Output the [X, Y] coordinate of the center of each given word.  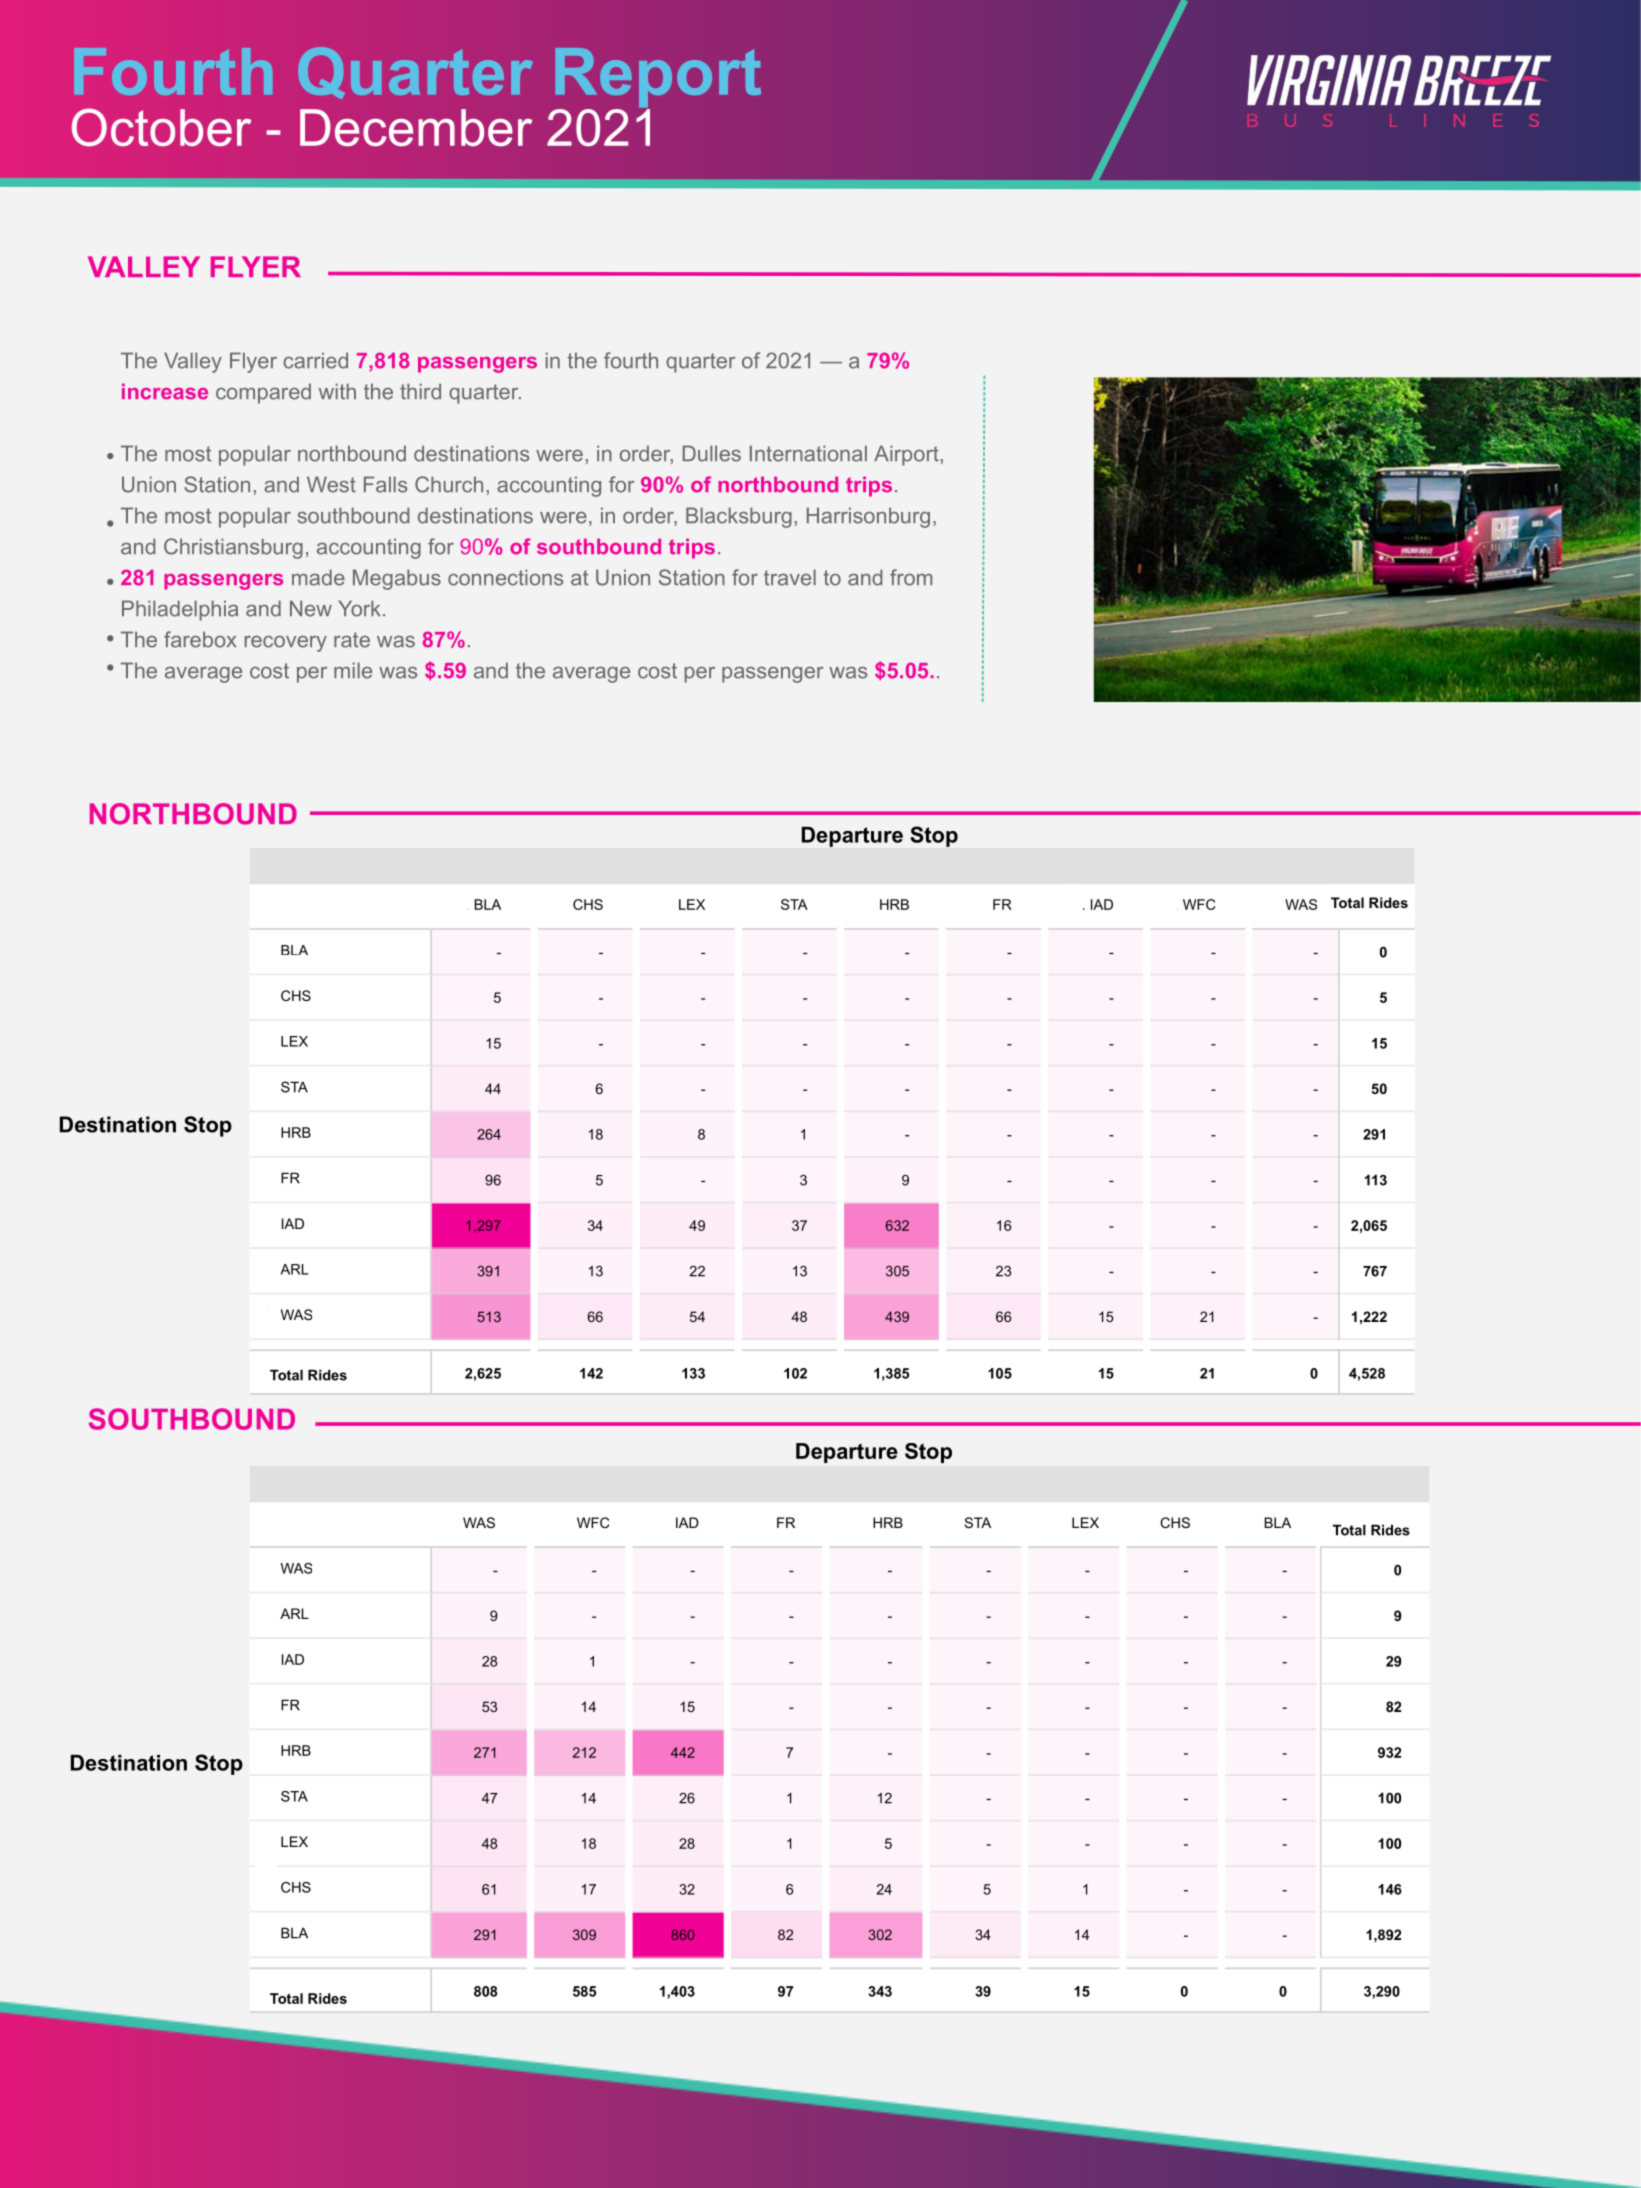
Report [658, 79]
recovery [286, 644]
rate [352, 640]
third [420, 391]
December [416, 128]
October [161, 127]
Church [449, 484]
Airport [906, 455]
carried [315, 360]
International [808, 453]
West [331, 484]
